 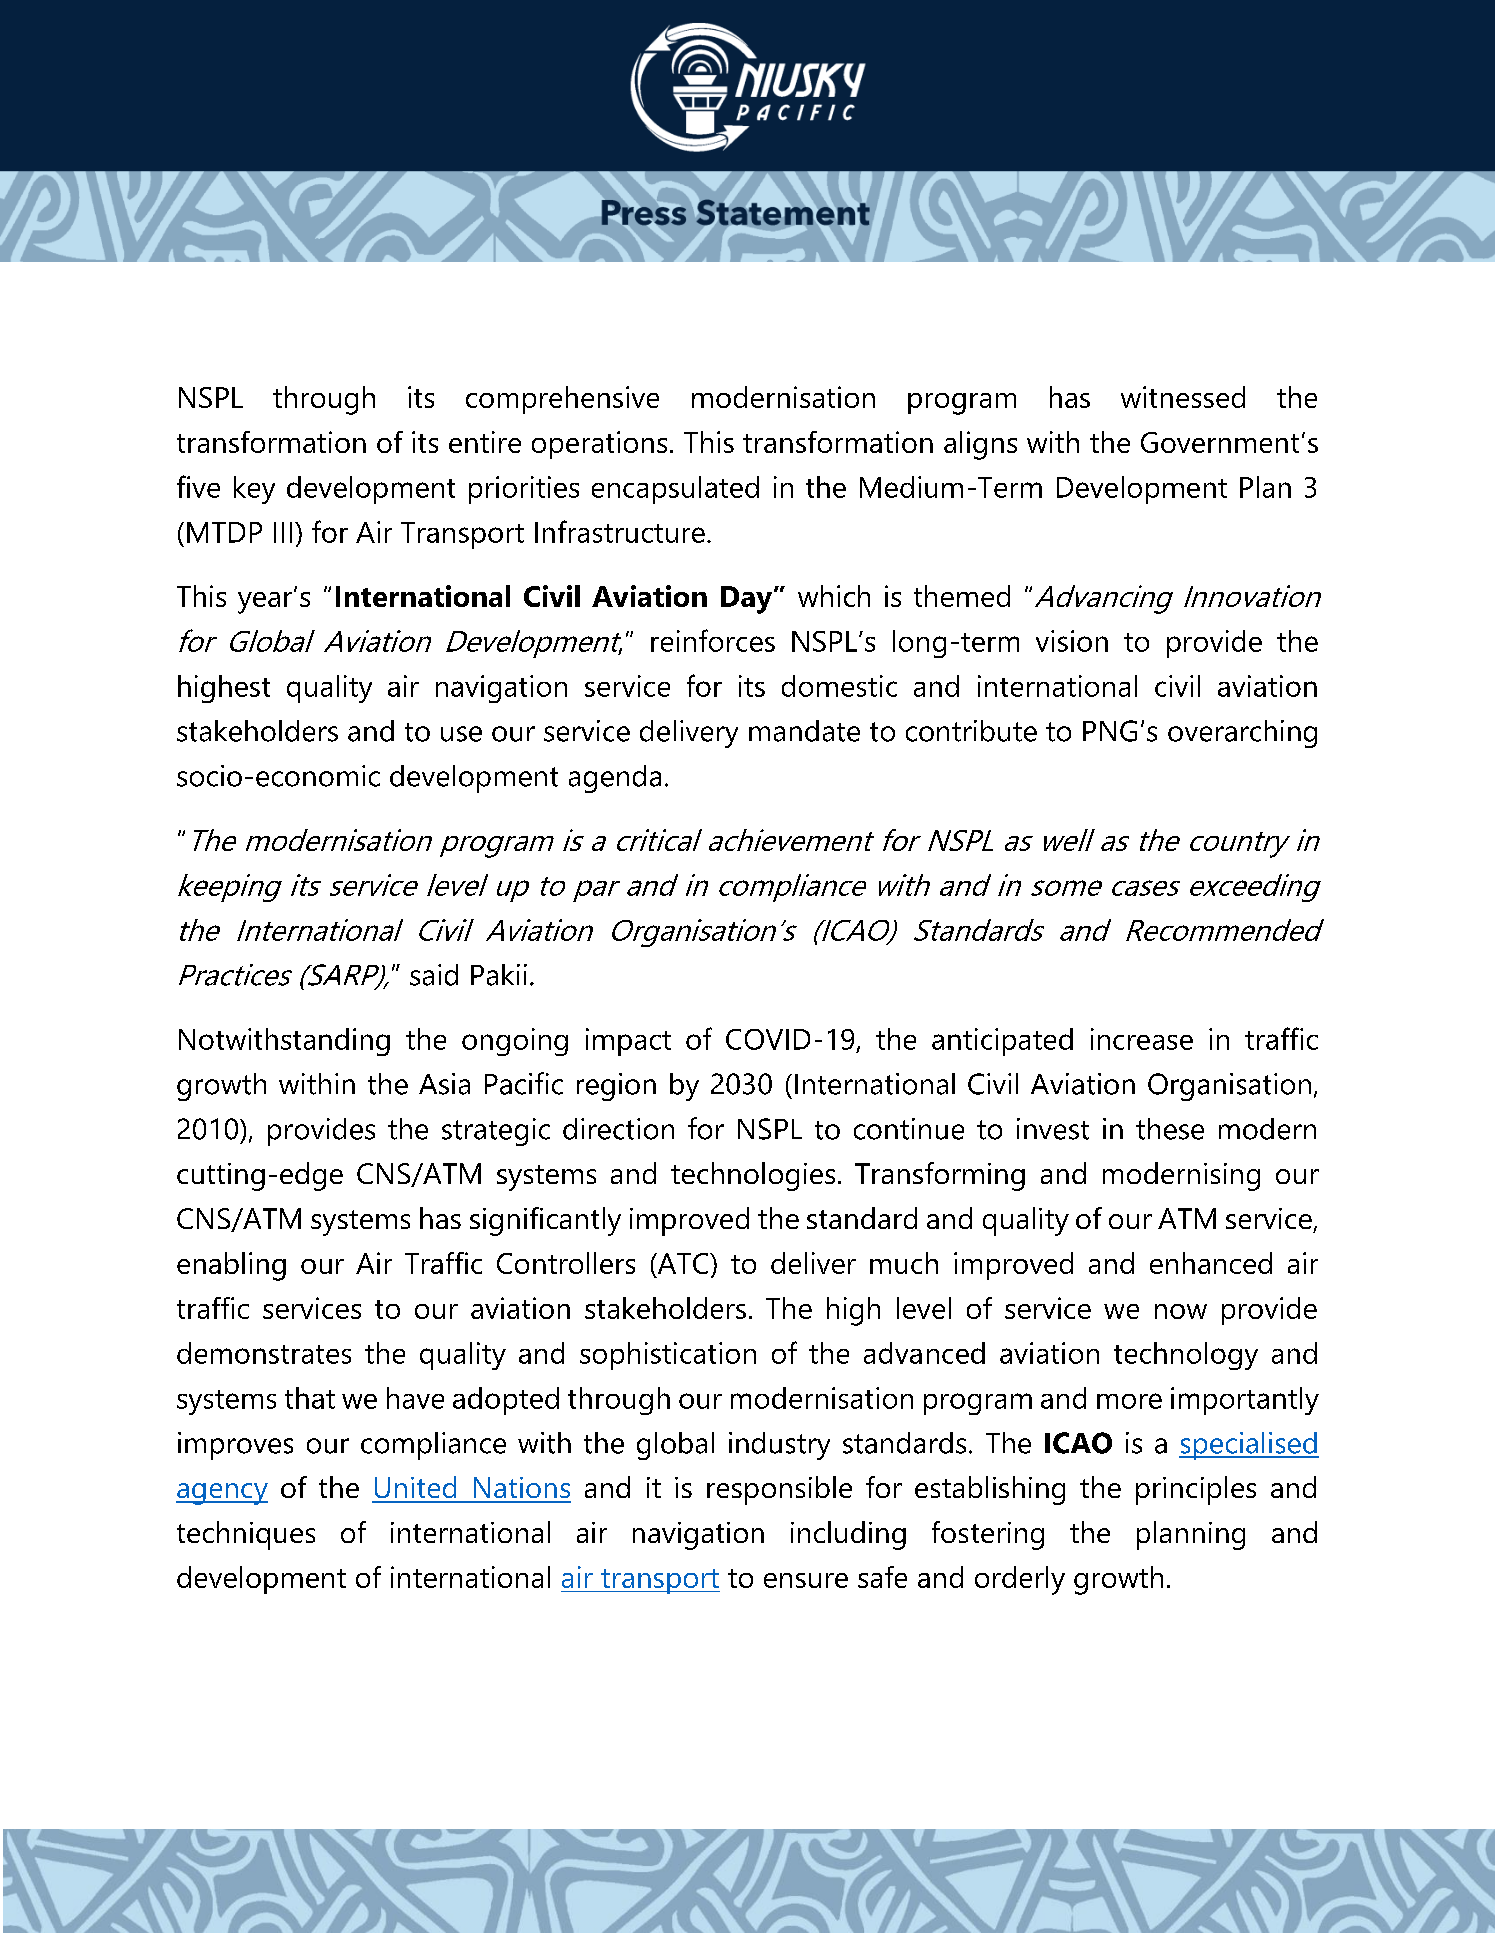 What do you see at coordinates (616, 1087) in the image?
I see `region` at bounding box center [616, 1087].
